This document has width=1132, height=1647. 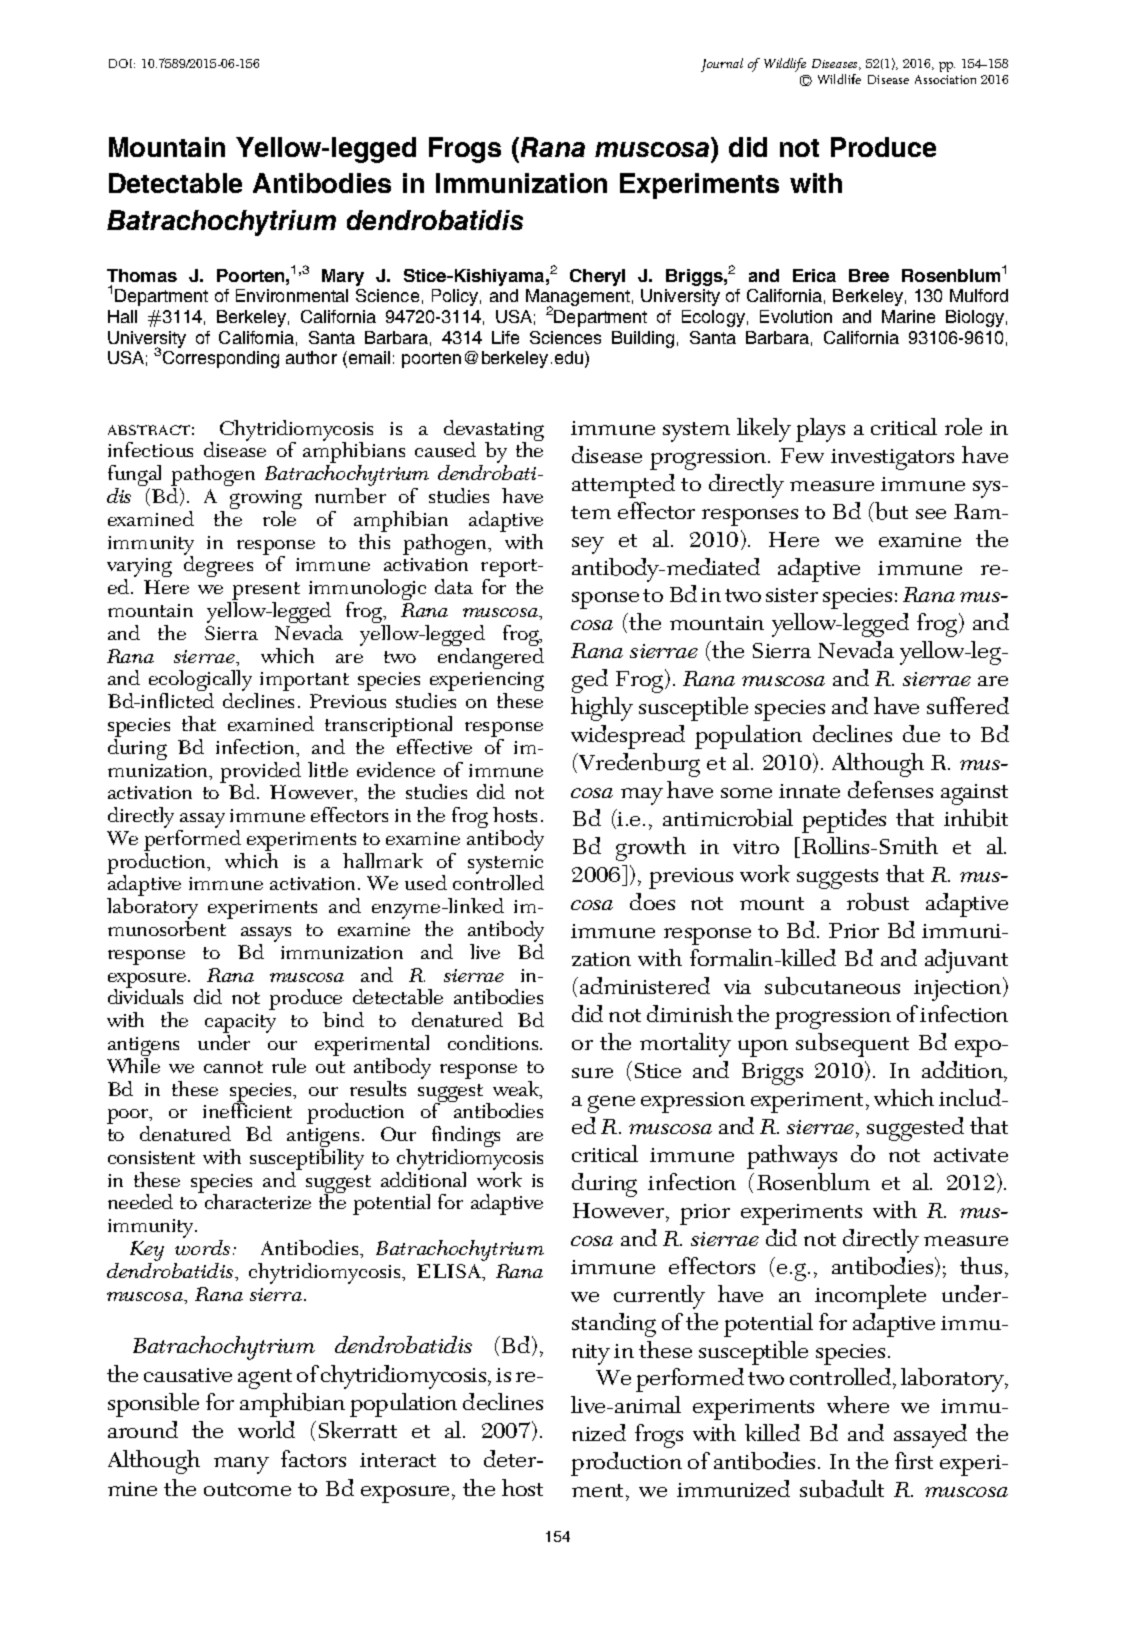 I want to click on DOI, so click(x=122, y=63).
